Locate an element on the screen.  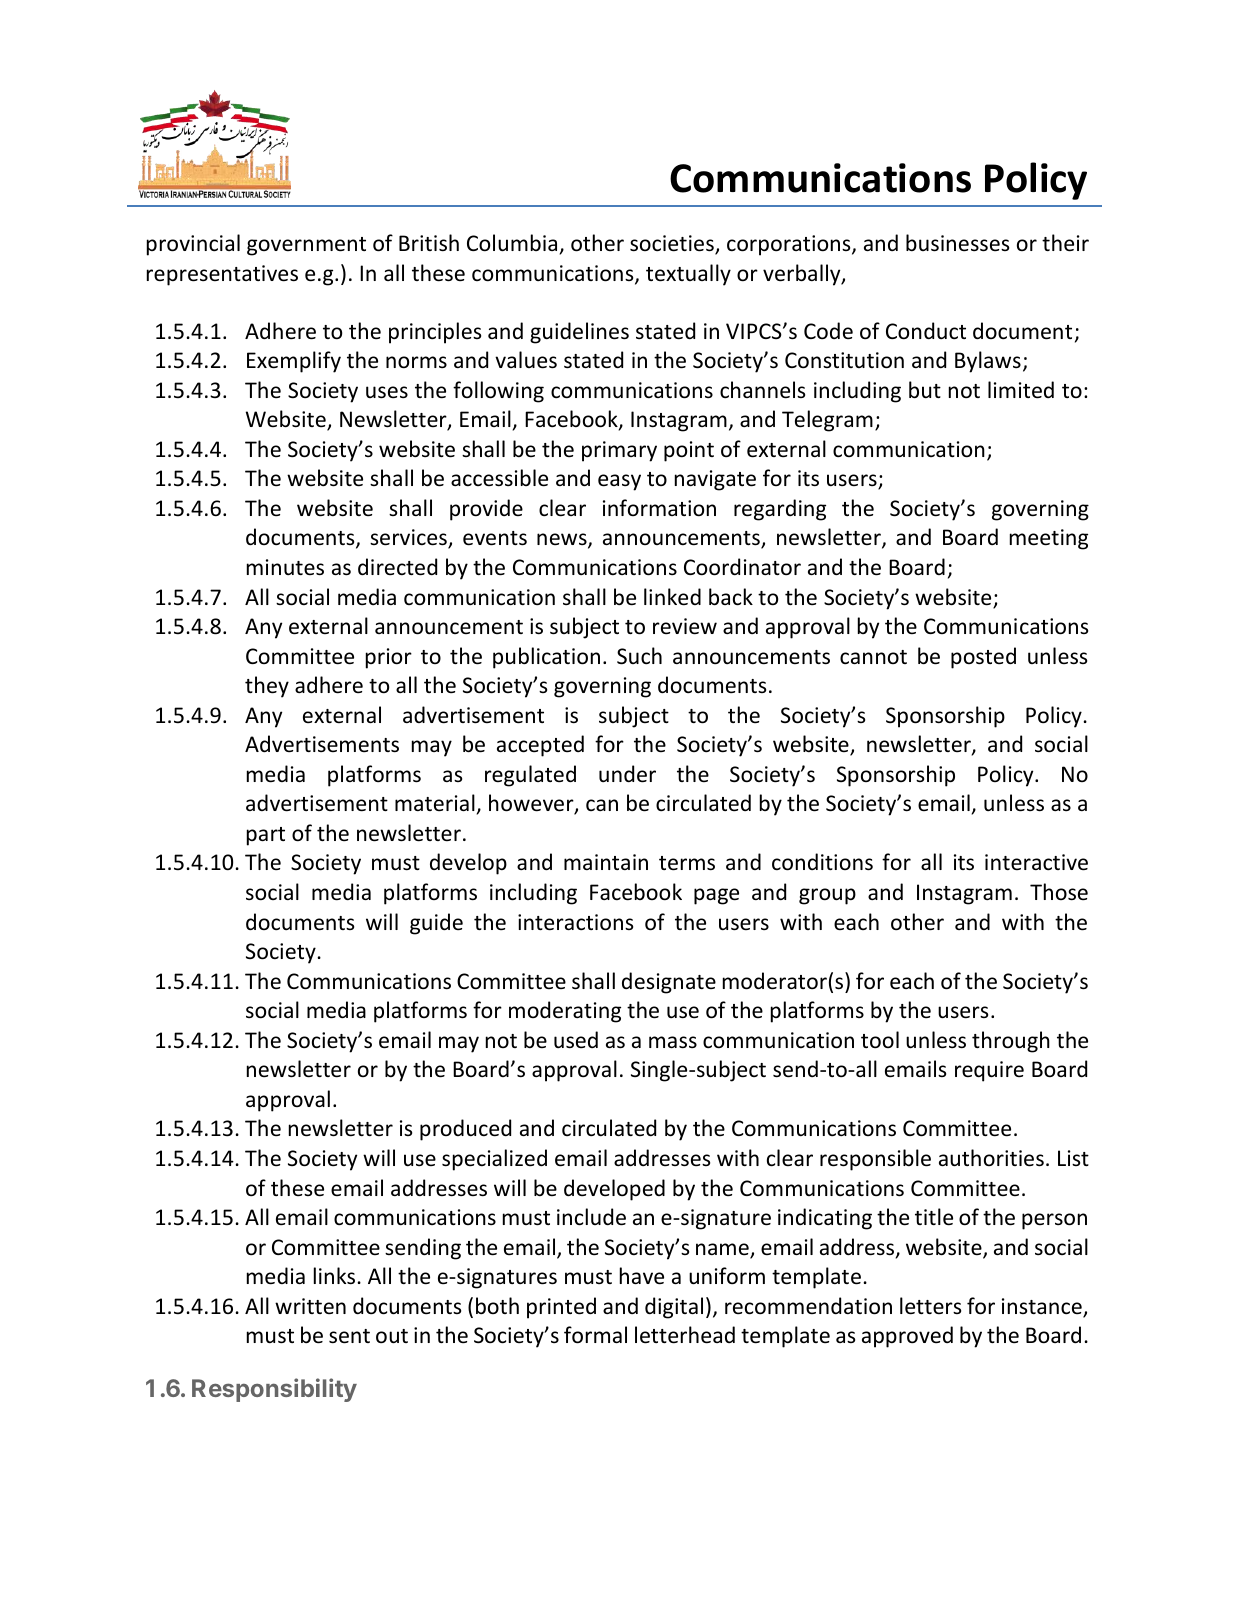
Responsibility is located at coordinates (274, 1390).
